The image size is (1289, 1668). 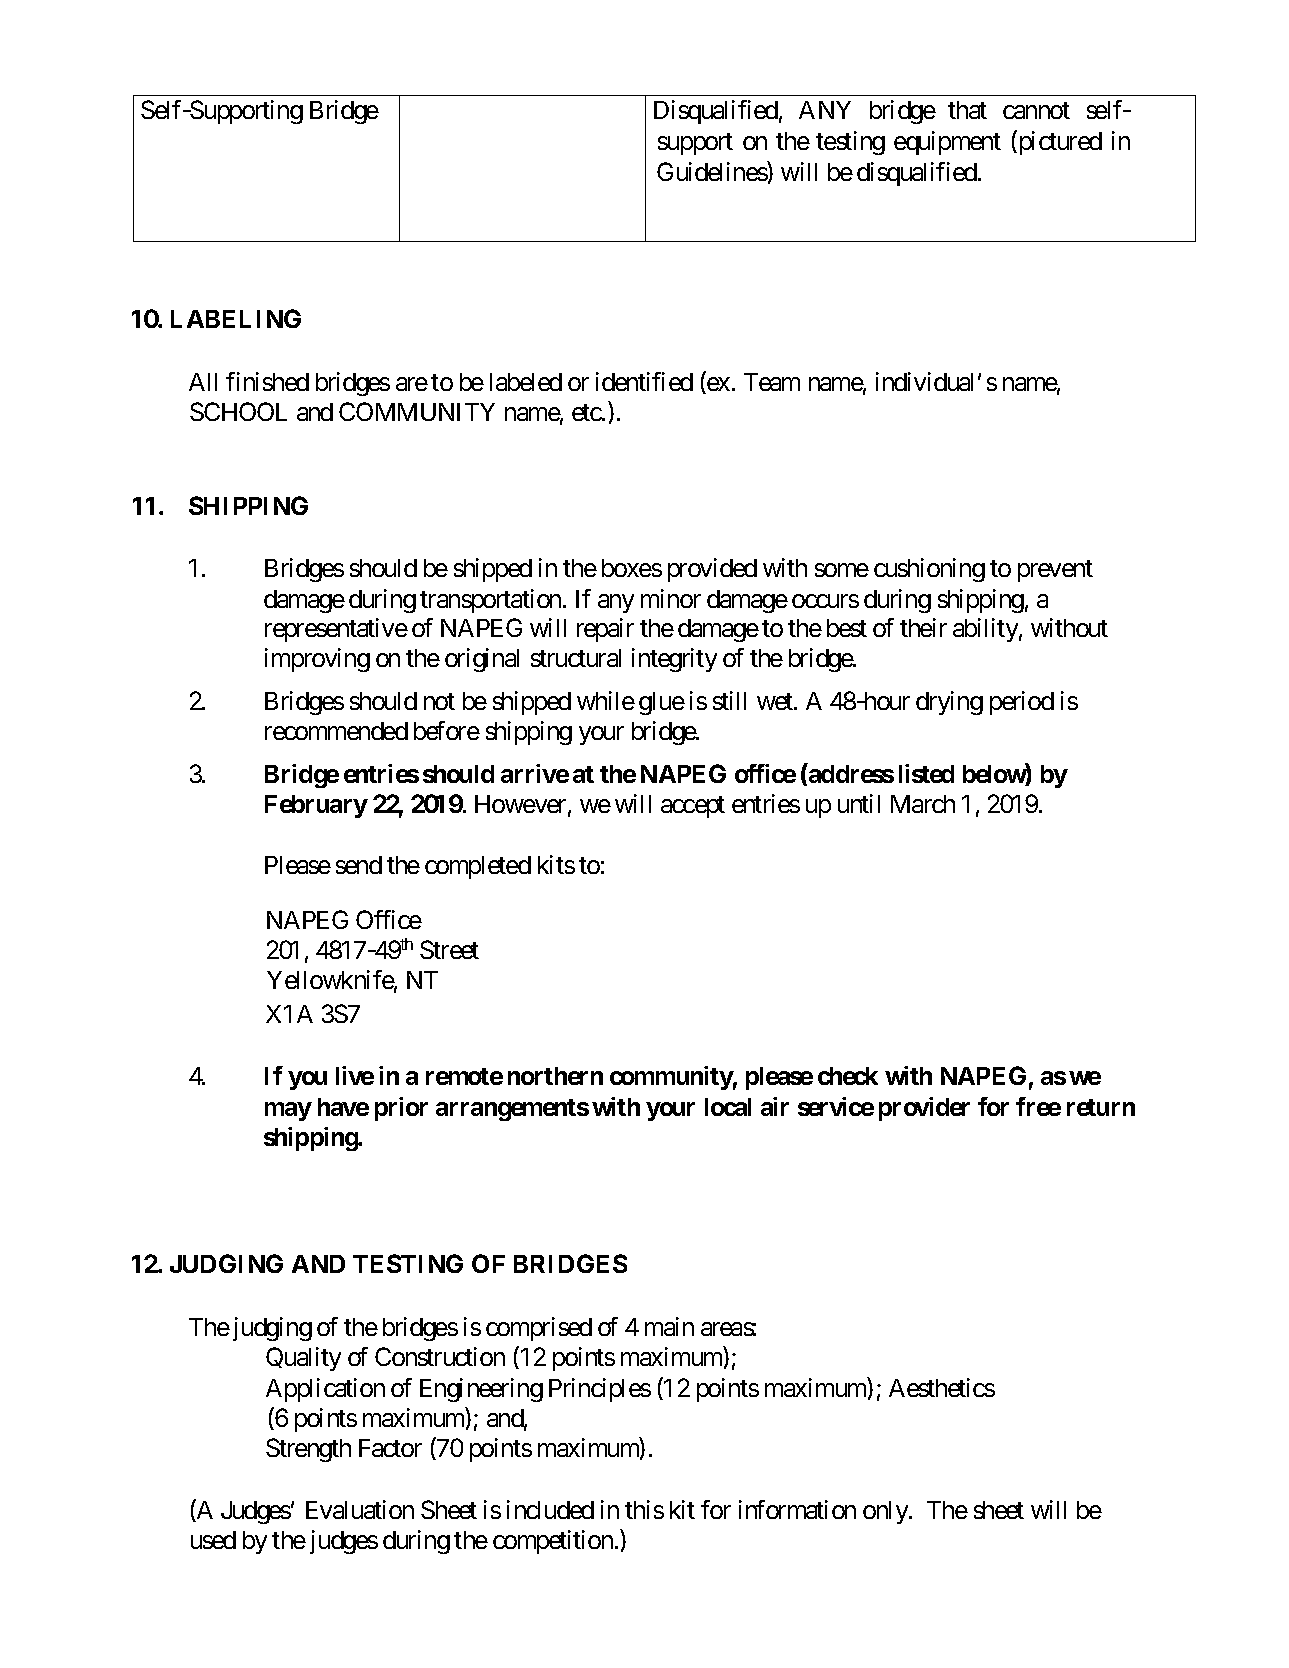 What do you see at coordinates (886, 1512) in the screenshot?
I see `only` at bounding box center [886, 1512].
